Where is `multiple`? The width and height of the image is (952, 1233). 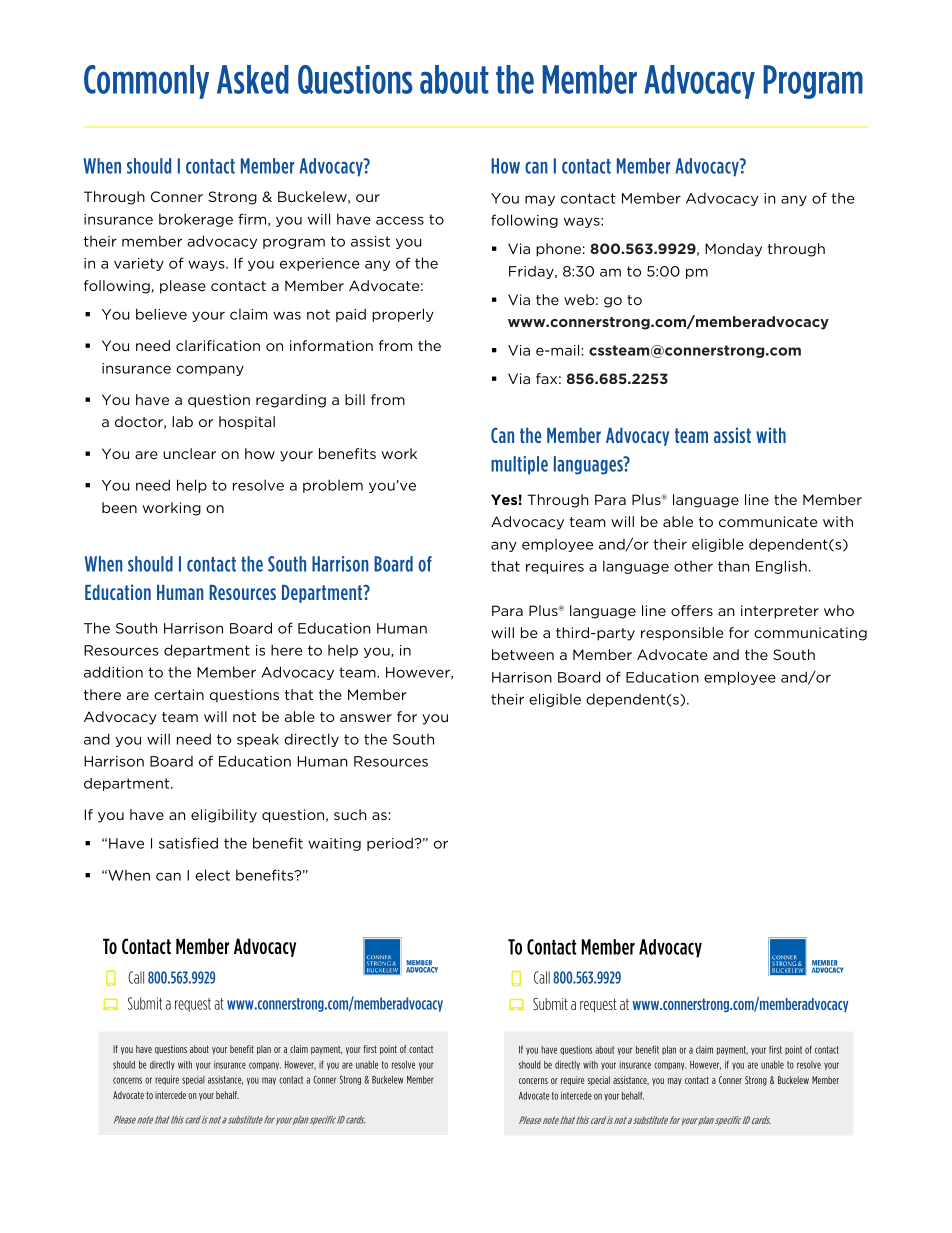 multiple is located at coordinates (519, 465).
